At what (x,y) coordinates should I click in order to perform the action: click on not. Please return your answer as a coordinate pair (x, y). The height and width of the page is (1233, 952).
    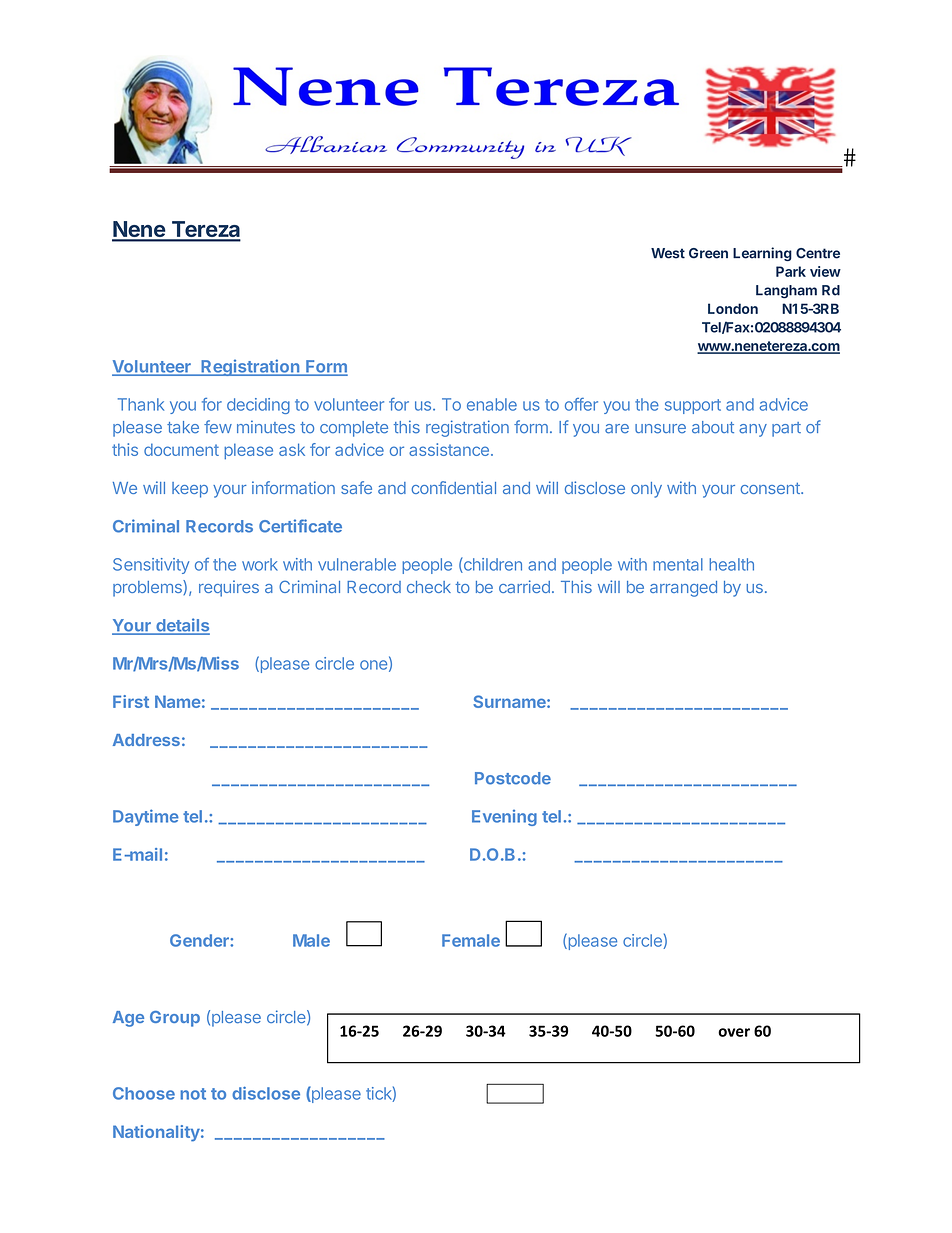
    Looking at the image, I should click on (193, 1094).
